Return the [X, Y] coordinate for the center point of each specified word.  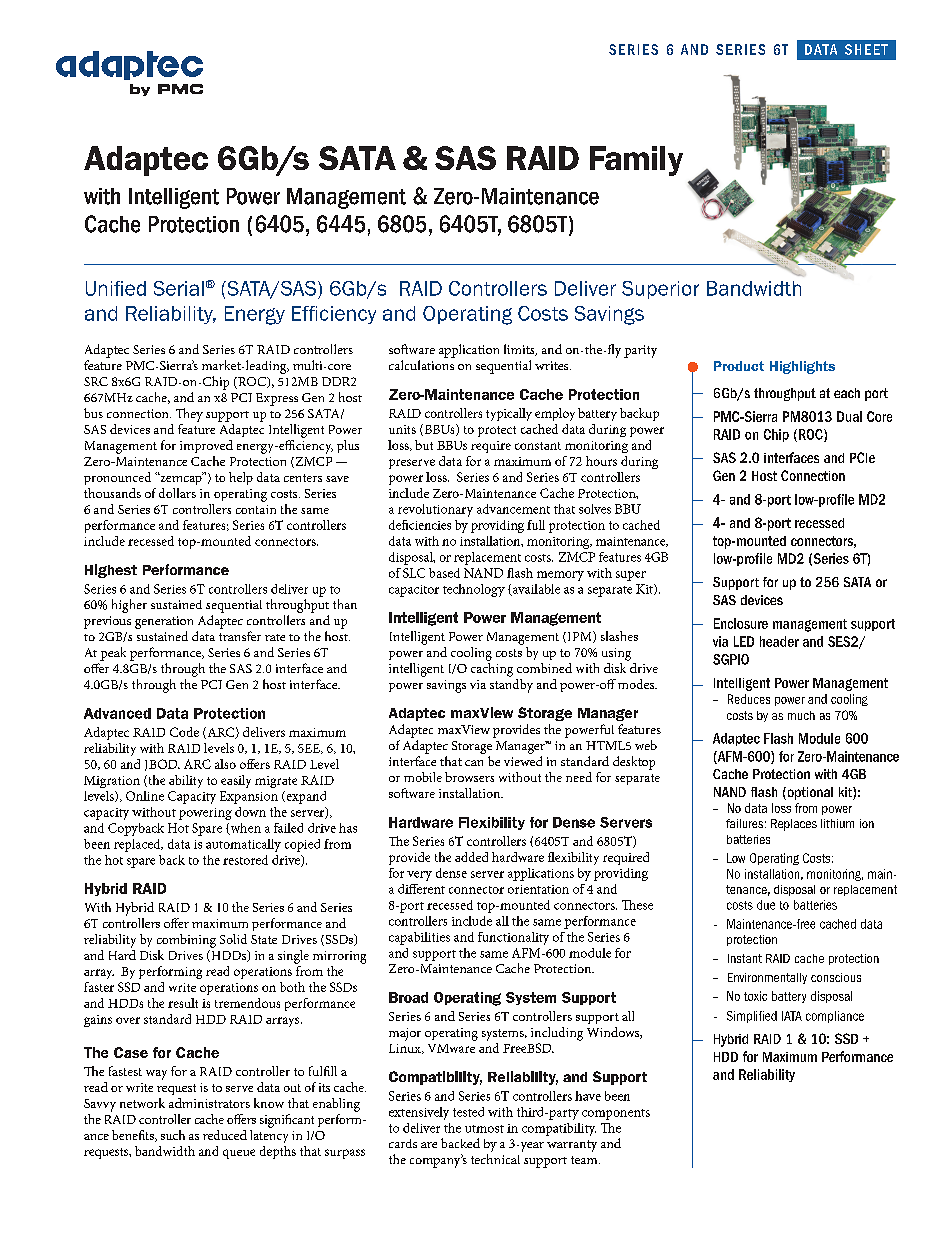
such [173, 1135]
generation [164, 622]
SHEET [866, 49]
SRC [96, 381]
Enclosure [741, 623]
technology [474, 590]
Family [636, 161]
